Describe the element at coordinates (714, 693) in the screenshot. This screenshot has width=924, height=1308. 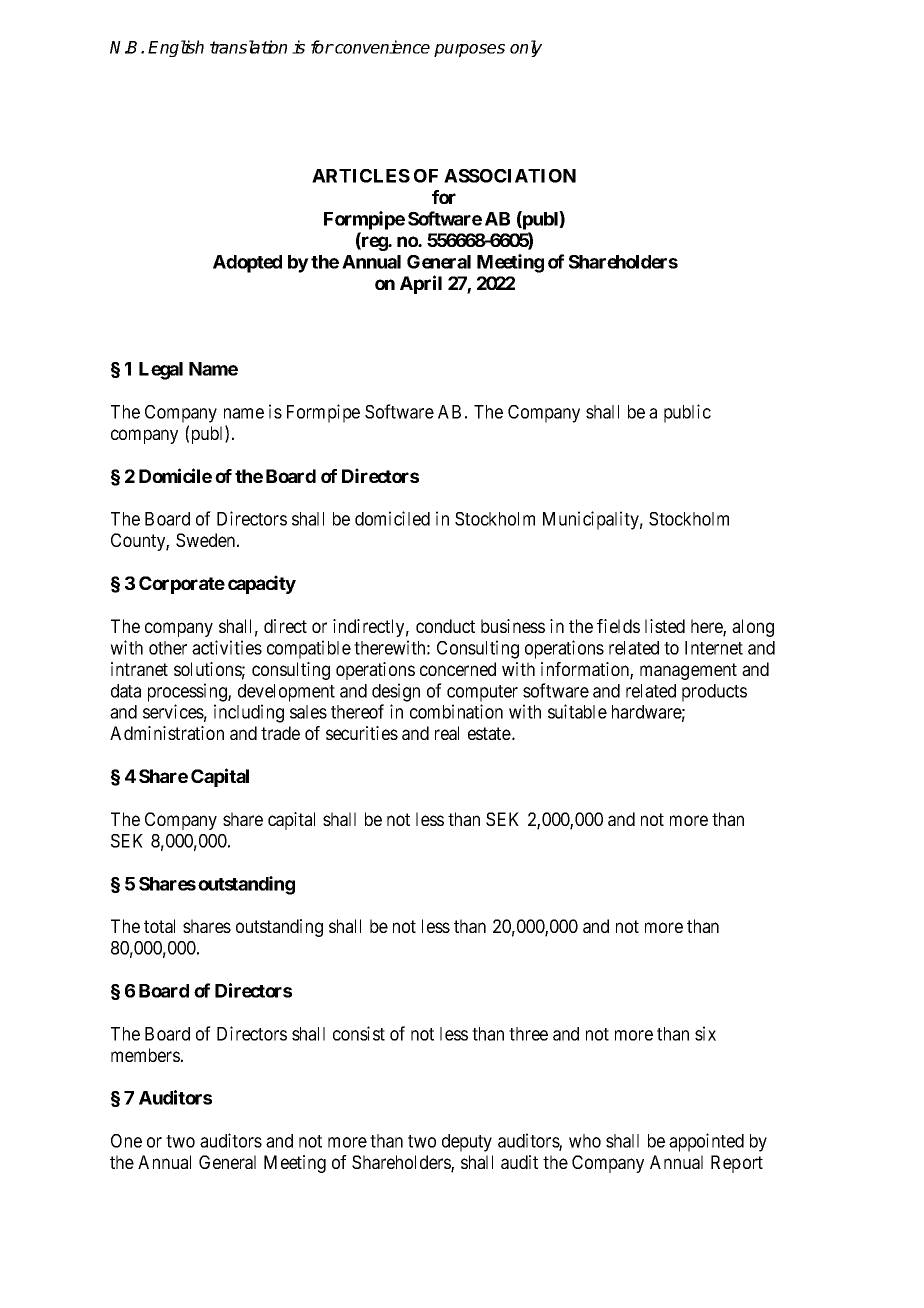
I see `products` at that location.
